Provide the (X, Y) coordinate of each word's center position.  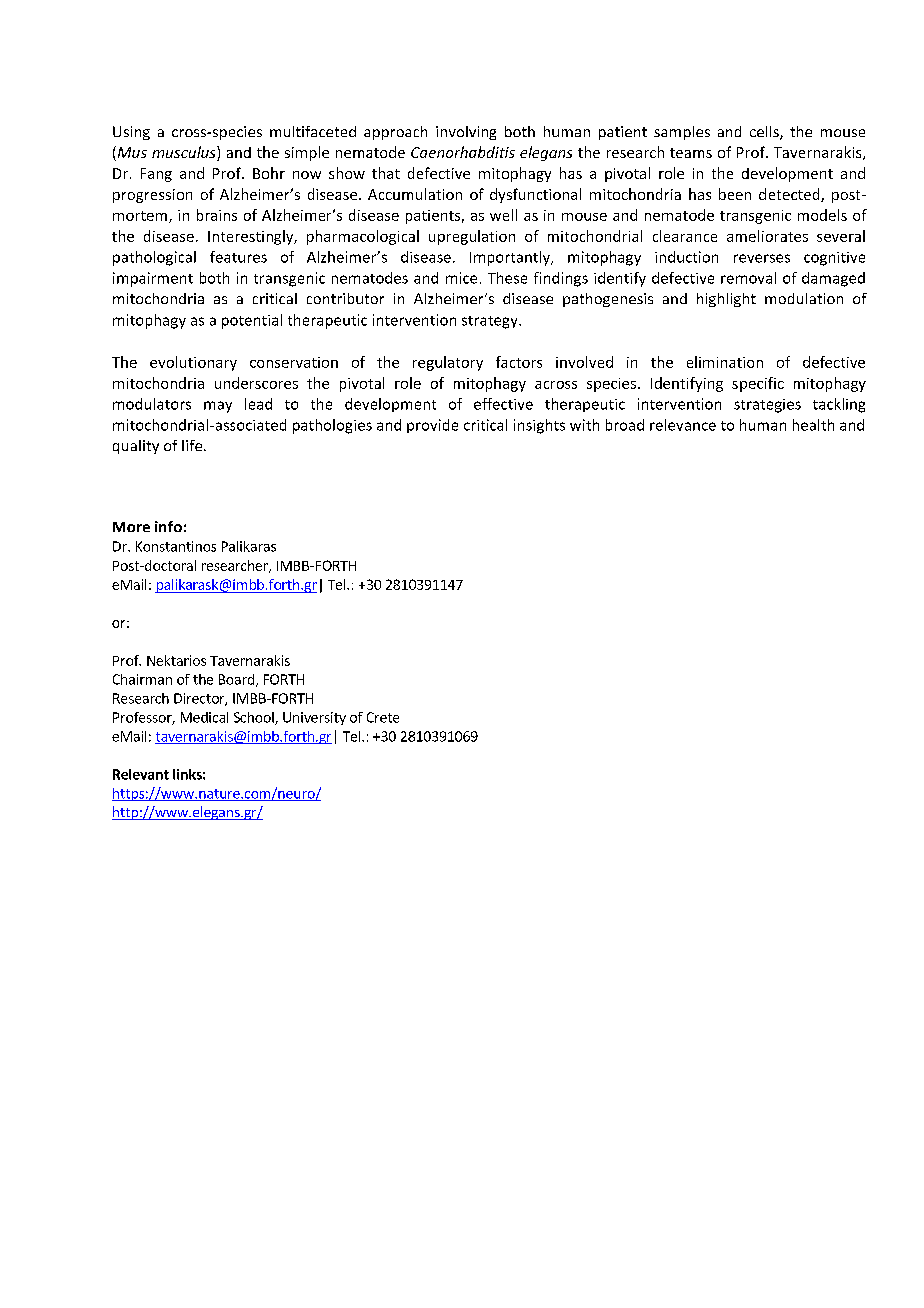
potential (252, 321)
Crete (383, 717)
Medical (204, 717)
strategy (491, 322)
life (193, 445)
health (813, 425)
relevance (683, 425)
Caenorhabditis (463, 152)
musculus (185, 153)
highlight (726, 300)
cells (765, 133)
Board (236, 679)
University (314, 718)
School (255, 718)
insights (539, 426)
